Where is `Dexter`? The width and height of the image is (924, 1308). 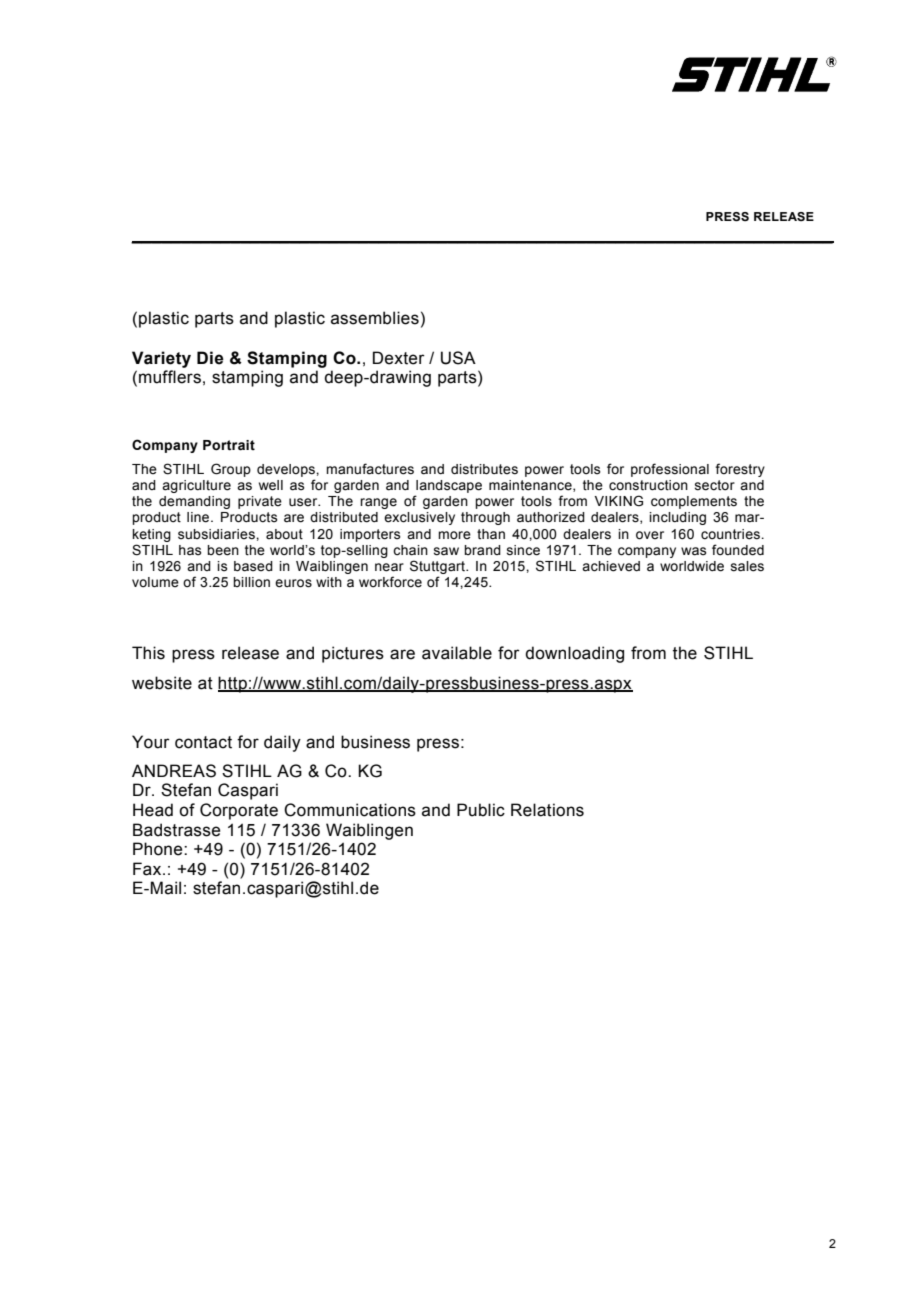
Dexter is located at coordinates (399, 358).
